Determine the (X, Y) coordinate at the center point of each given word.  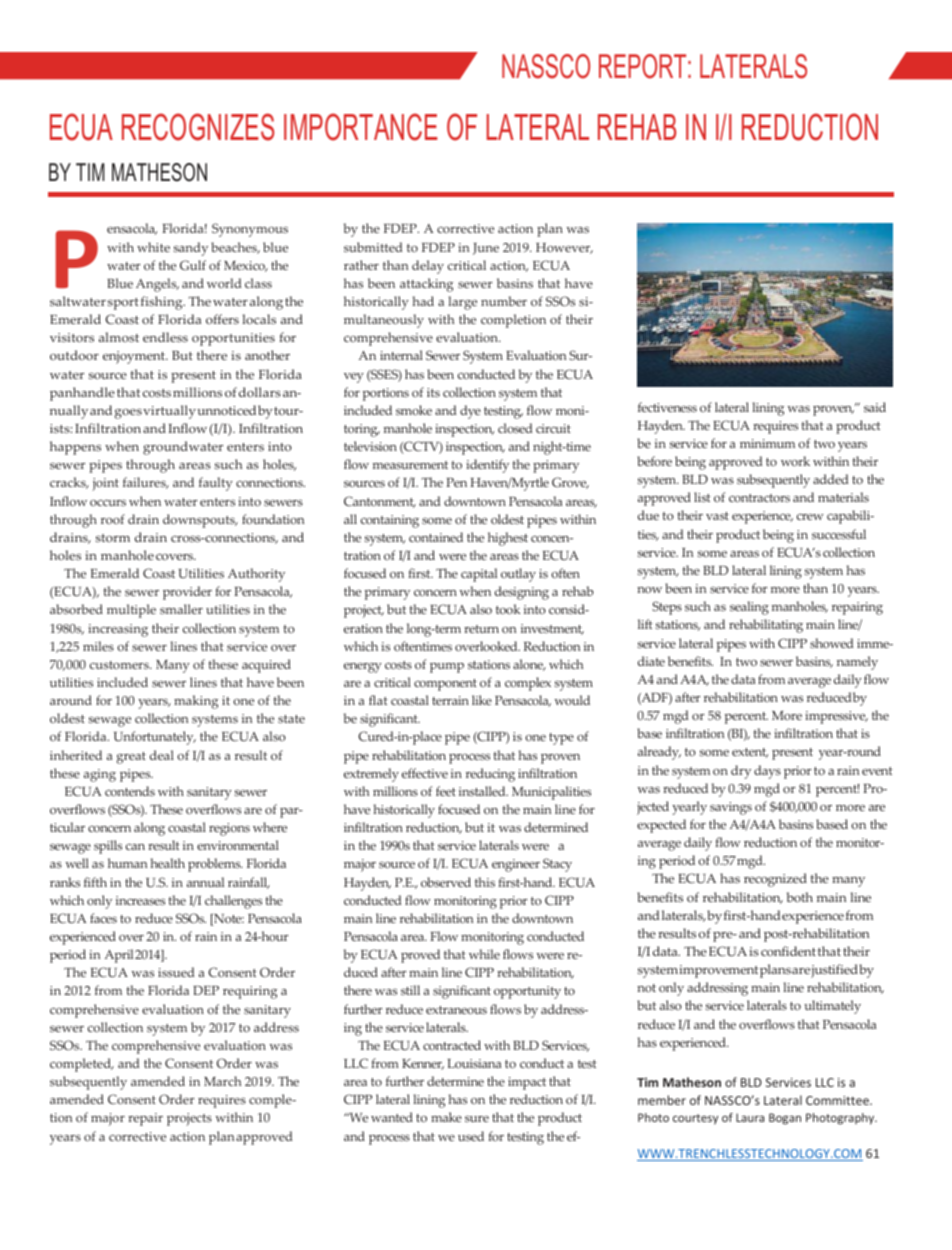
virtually (169, 412)
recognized (775, 880)
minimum (767, 443)
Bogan (785, 1119)
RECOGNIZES (198, 127)
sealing (749, 608)
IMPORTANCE (360, 127)
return (481, 629)
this (485, 882)
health (167, 863)
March (222, 1081)
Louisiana (474, 1063)
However (564, 248)
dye (470, 412)
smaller (181, 609)
